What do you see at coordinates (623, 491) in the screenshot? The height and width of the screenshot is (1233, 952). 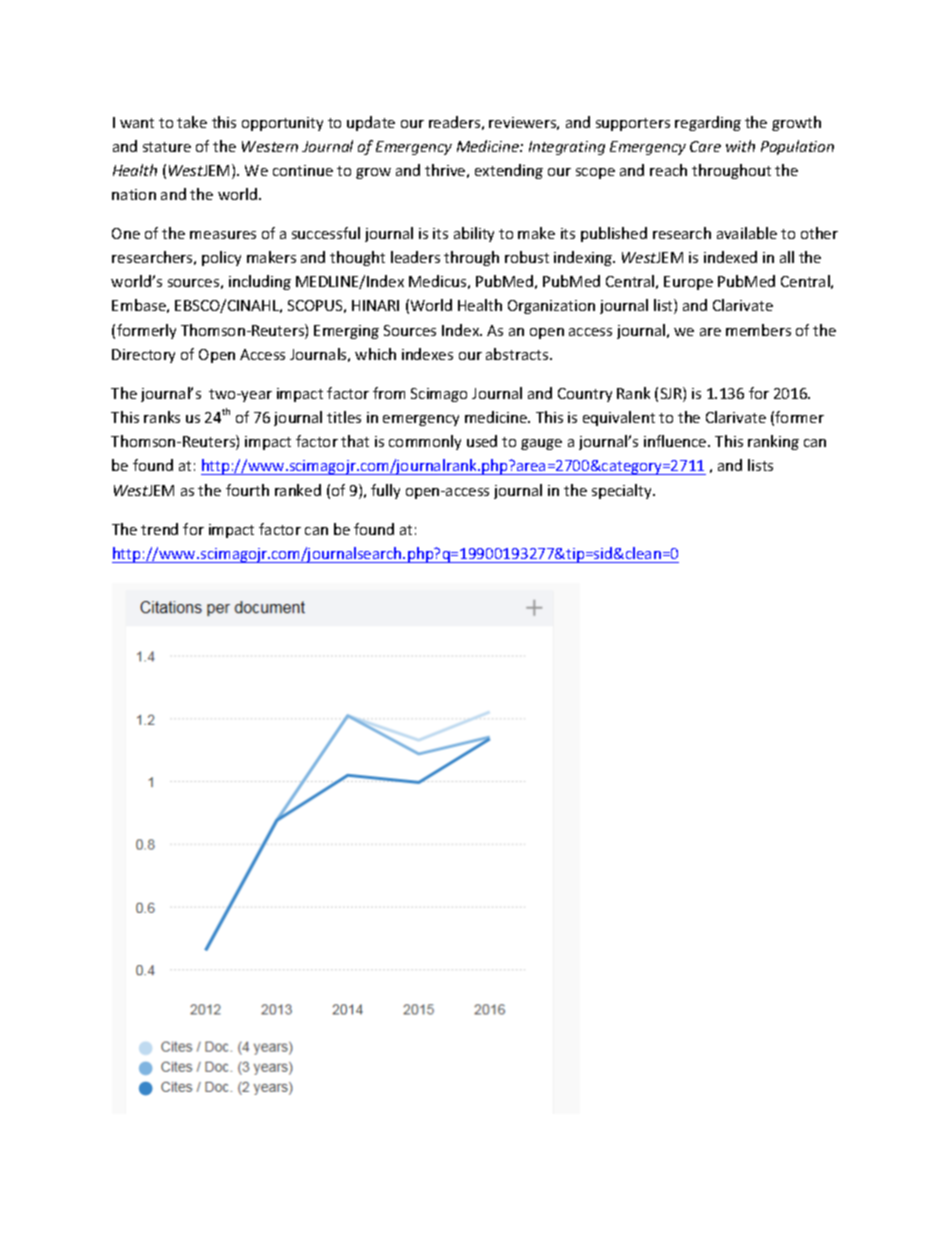 I see `specialty` at bounding box center [623, 491].
